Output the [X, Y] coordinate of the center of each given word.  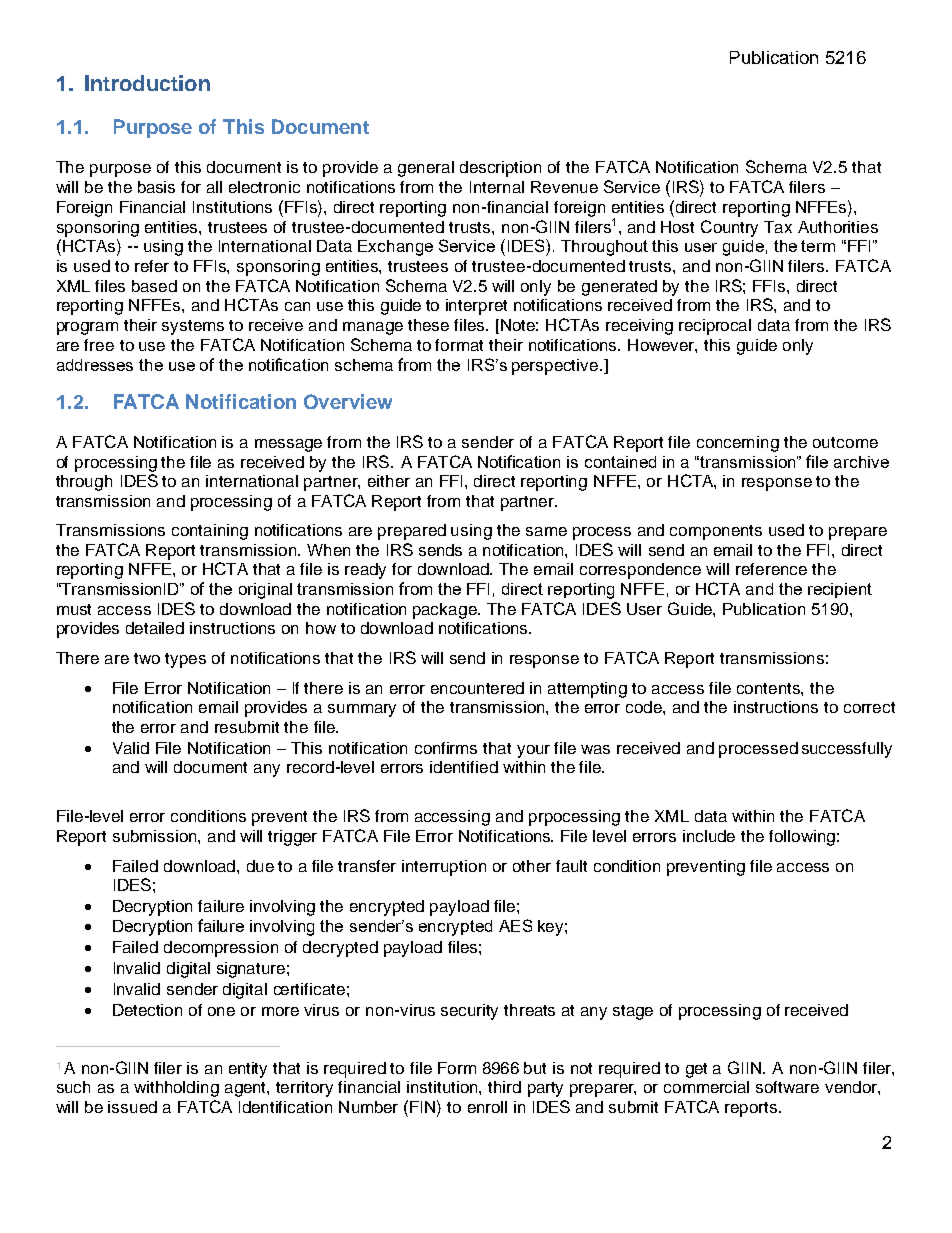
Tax [778, 227]
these [428, 325]
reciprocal [715, 327]
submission [156, 836]
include [709, 836]
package [446, 611]
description [500, 169]
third [504, 1087]
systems [193, 327]
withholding [176, 1089]
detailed [155, 628]
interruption [444, 868]
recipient [840, 590]
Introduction [147, 83]
